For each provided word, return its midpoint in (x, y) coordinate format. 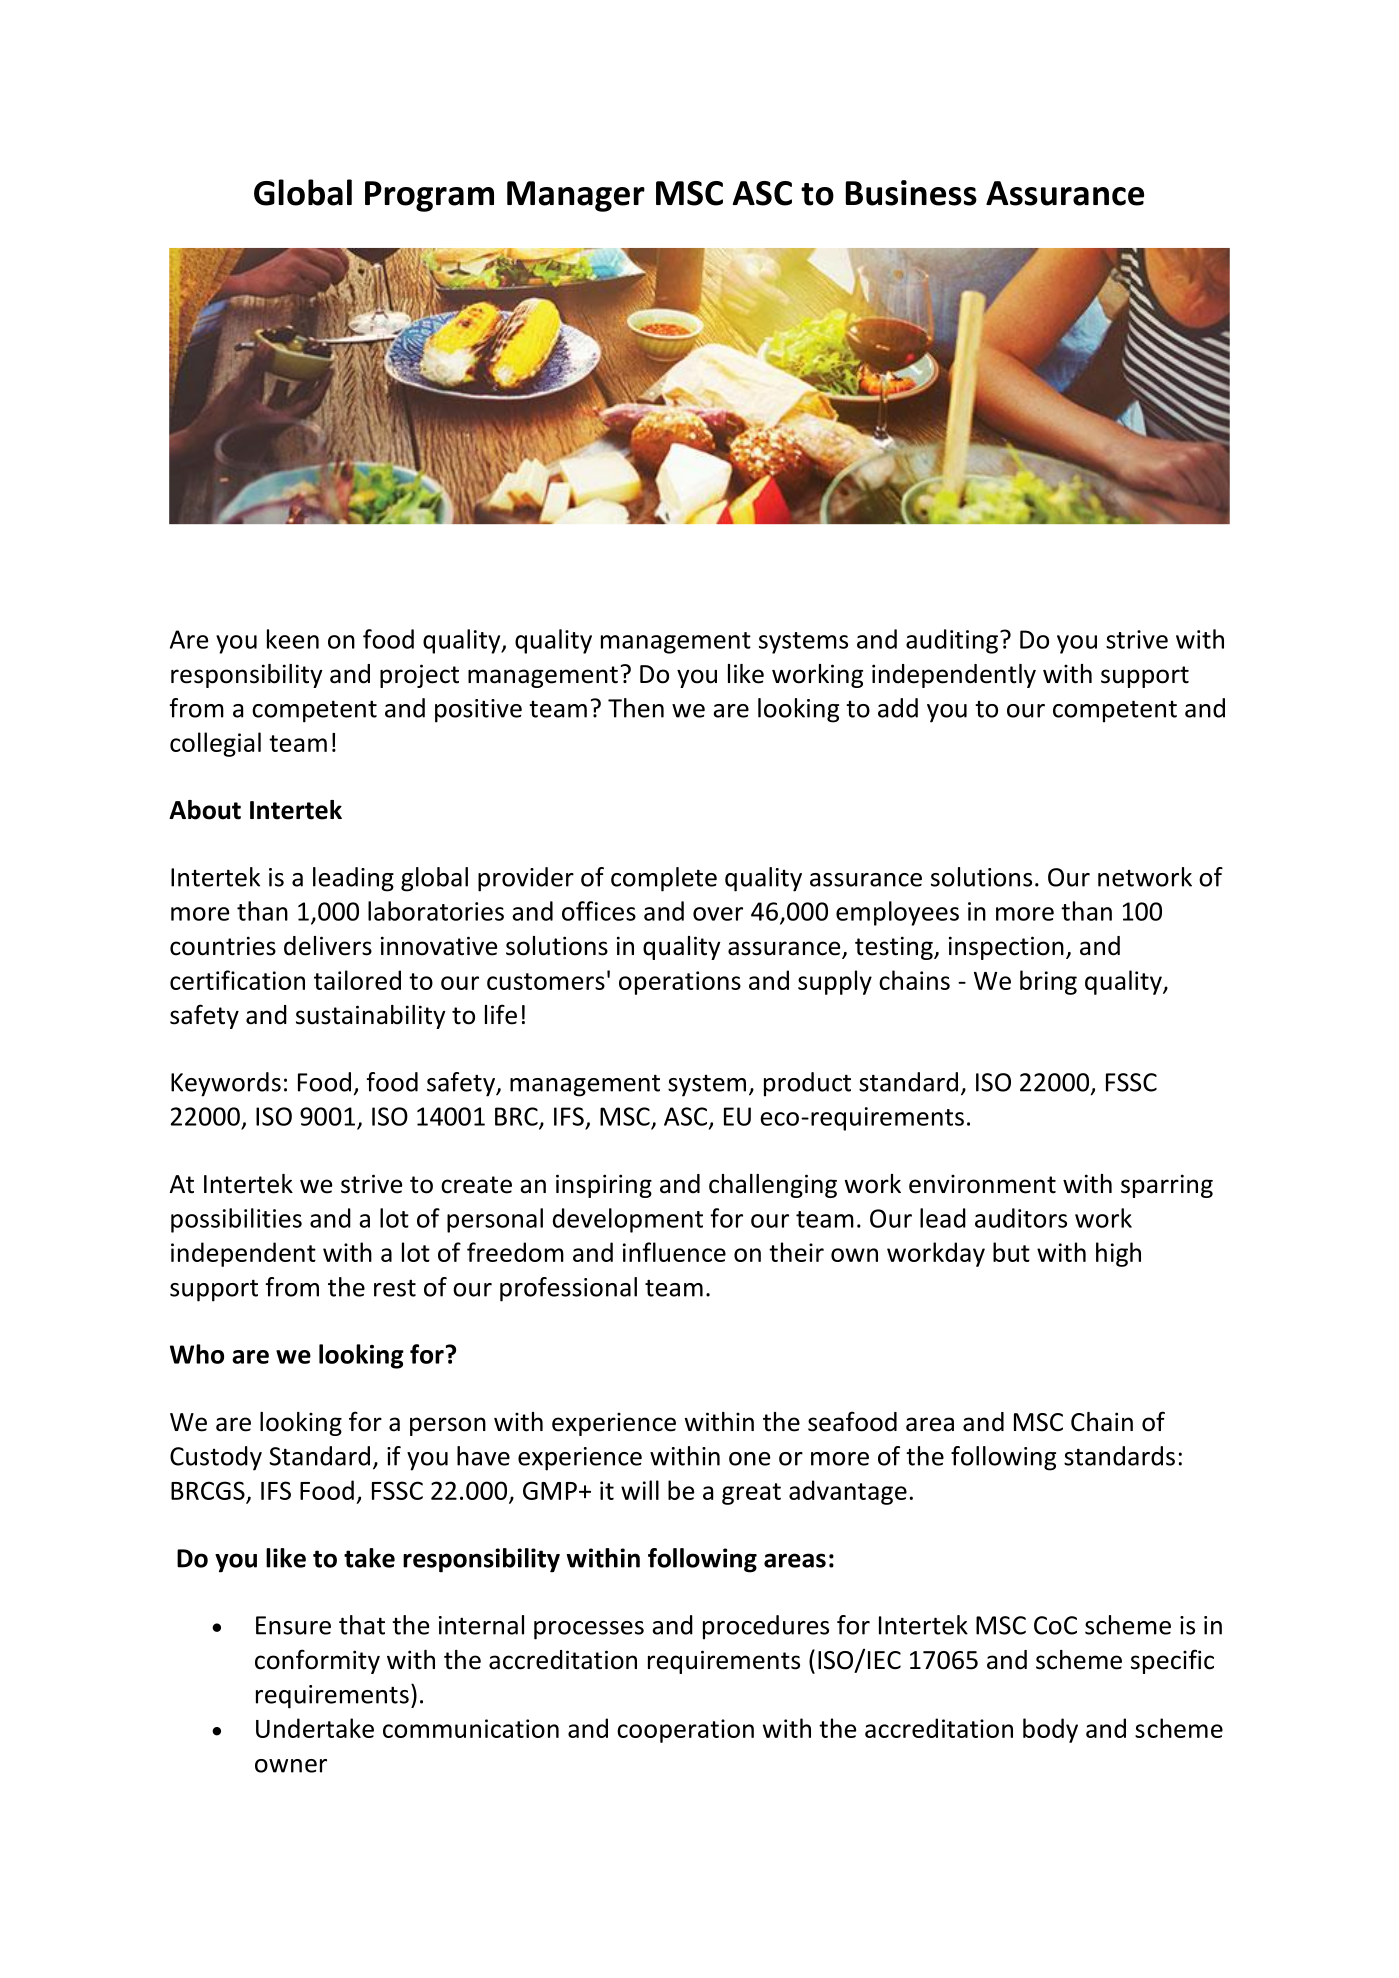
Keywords (226, 1084)
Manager (576, 196)
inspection (1006, 948)
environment (982, 1184)
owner (291, 1766)
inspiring (604, 1186)
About (205, 810)
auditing (952, 641)
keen (293, 639)
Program (429, 196)
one (749, 1459)
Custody (216, 1458)
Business (911, 193)
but (1011, 1252)
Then (636, 708)
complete (664, 879)
